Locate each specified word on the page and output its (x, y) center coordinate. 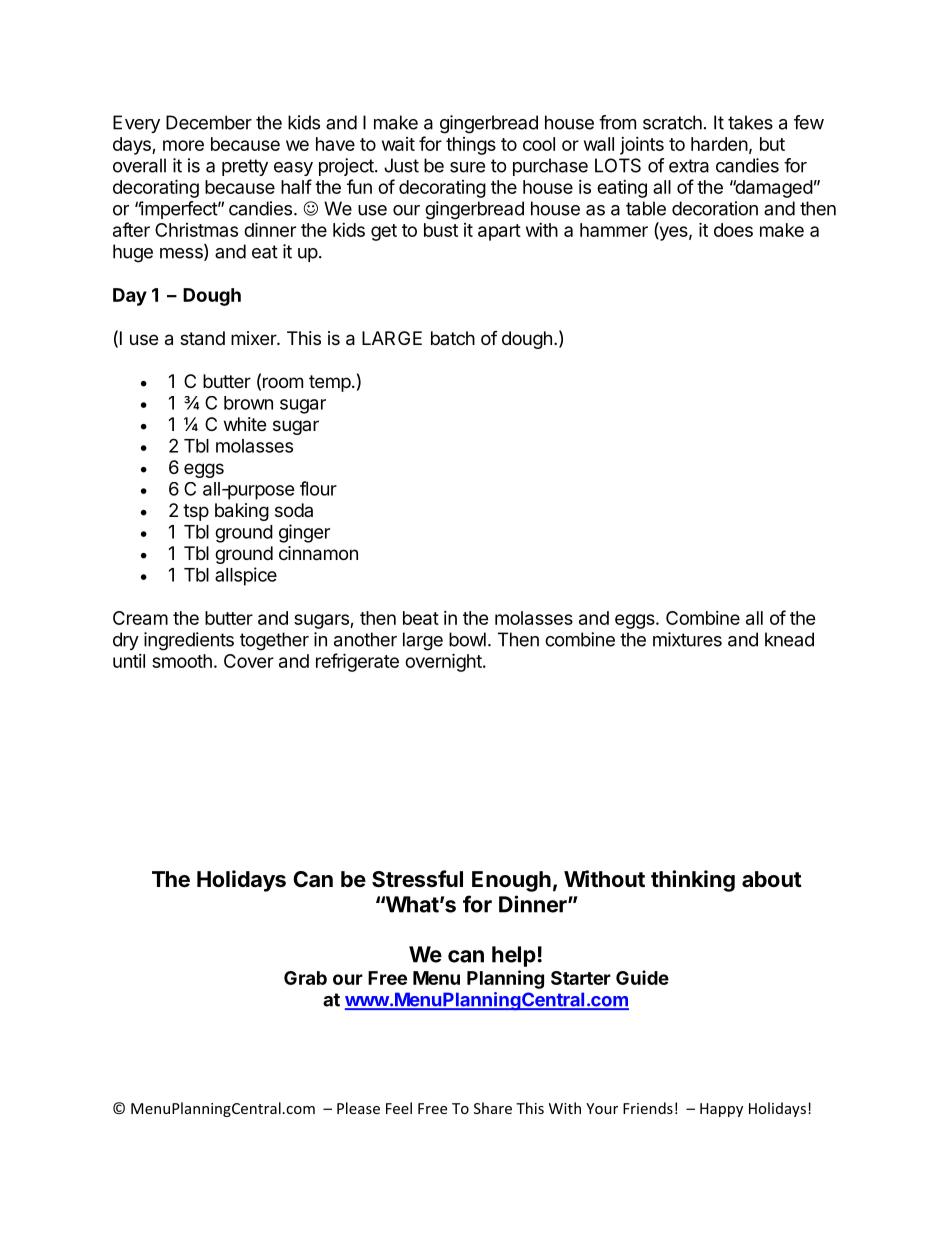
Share (493, 1108)
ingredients (189, 641)
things (471, 146)
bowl (467, 639)
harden (719, 144)
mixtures (687, 639)
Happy (721, 1110)
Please (358, 1108)
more (183, 145)
